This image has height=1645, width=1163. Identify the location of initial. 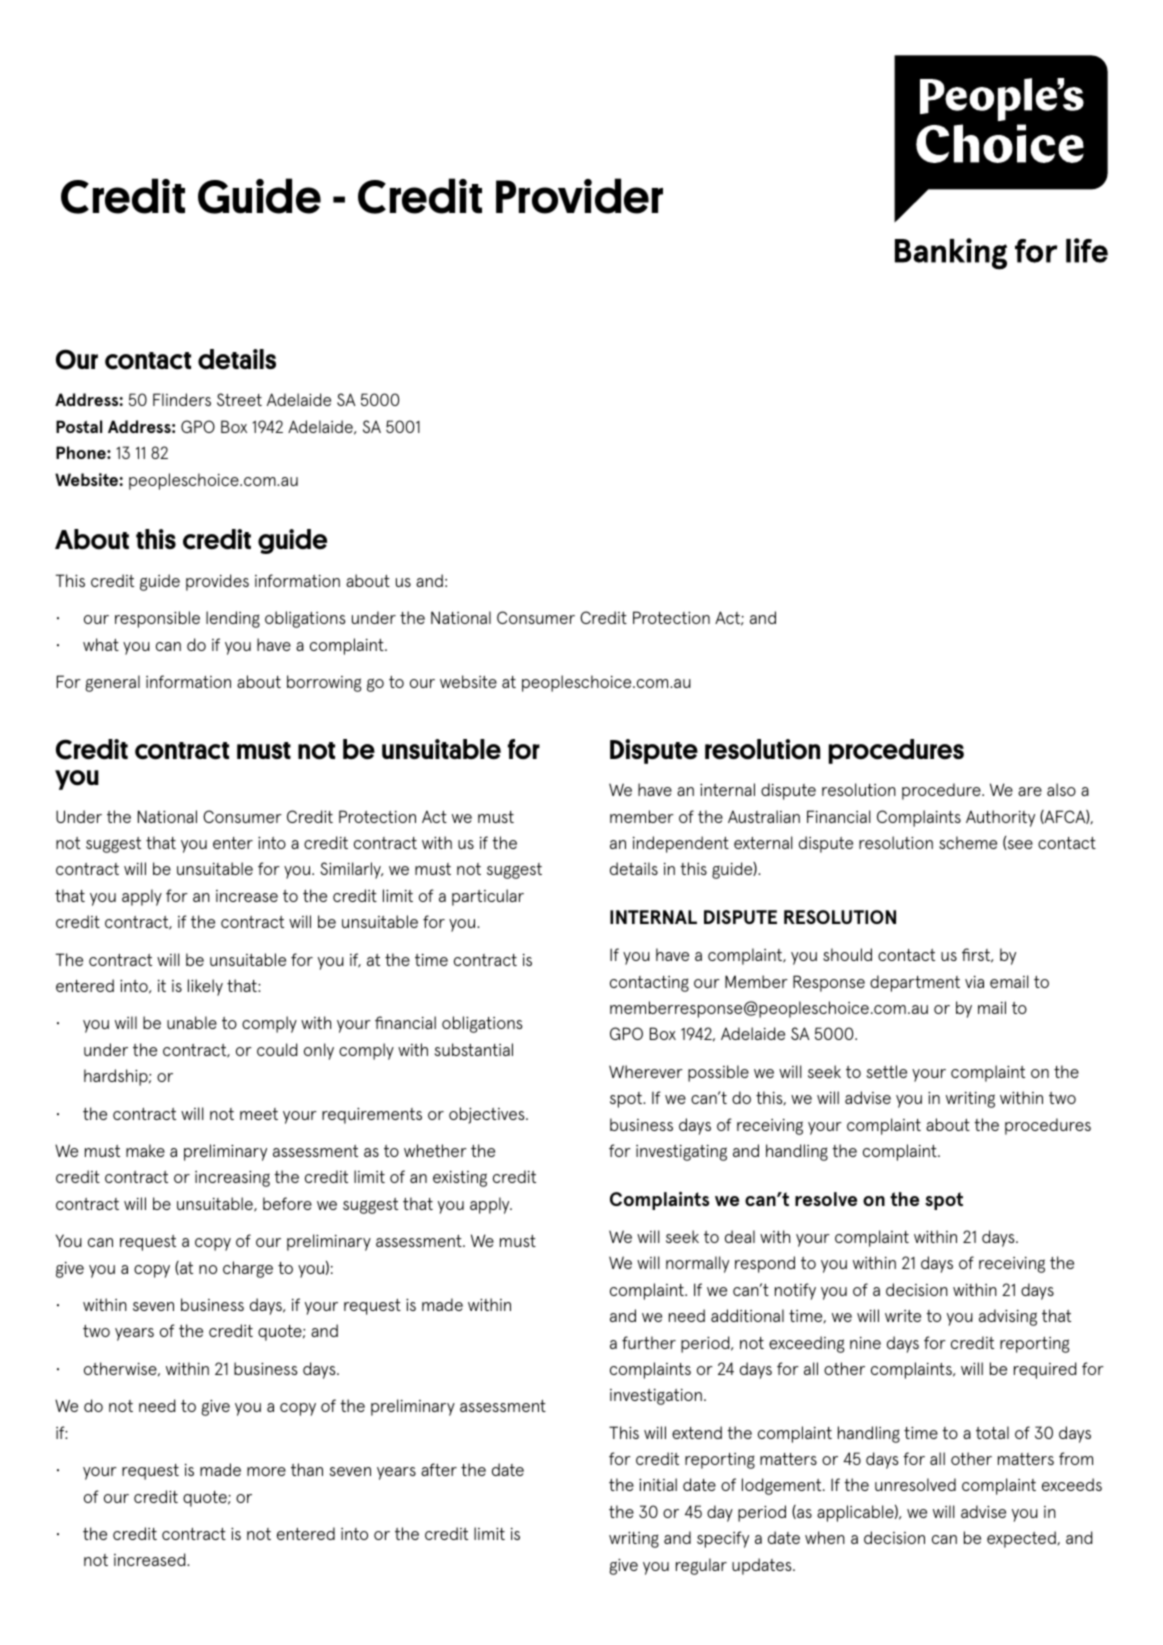
(658, 1484).
